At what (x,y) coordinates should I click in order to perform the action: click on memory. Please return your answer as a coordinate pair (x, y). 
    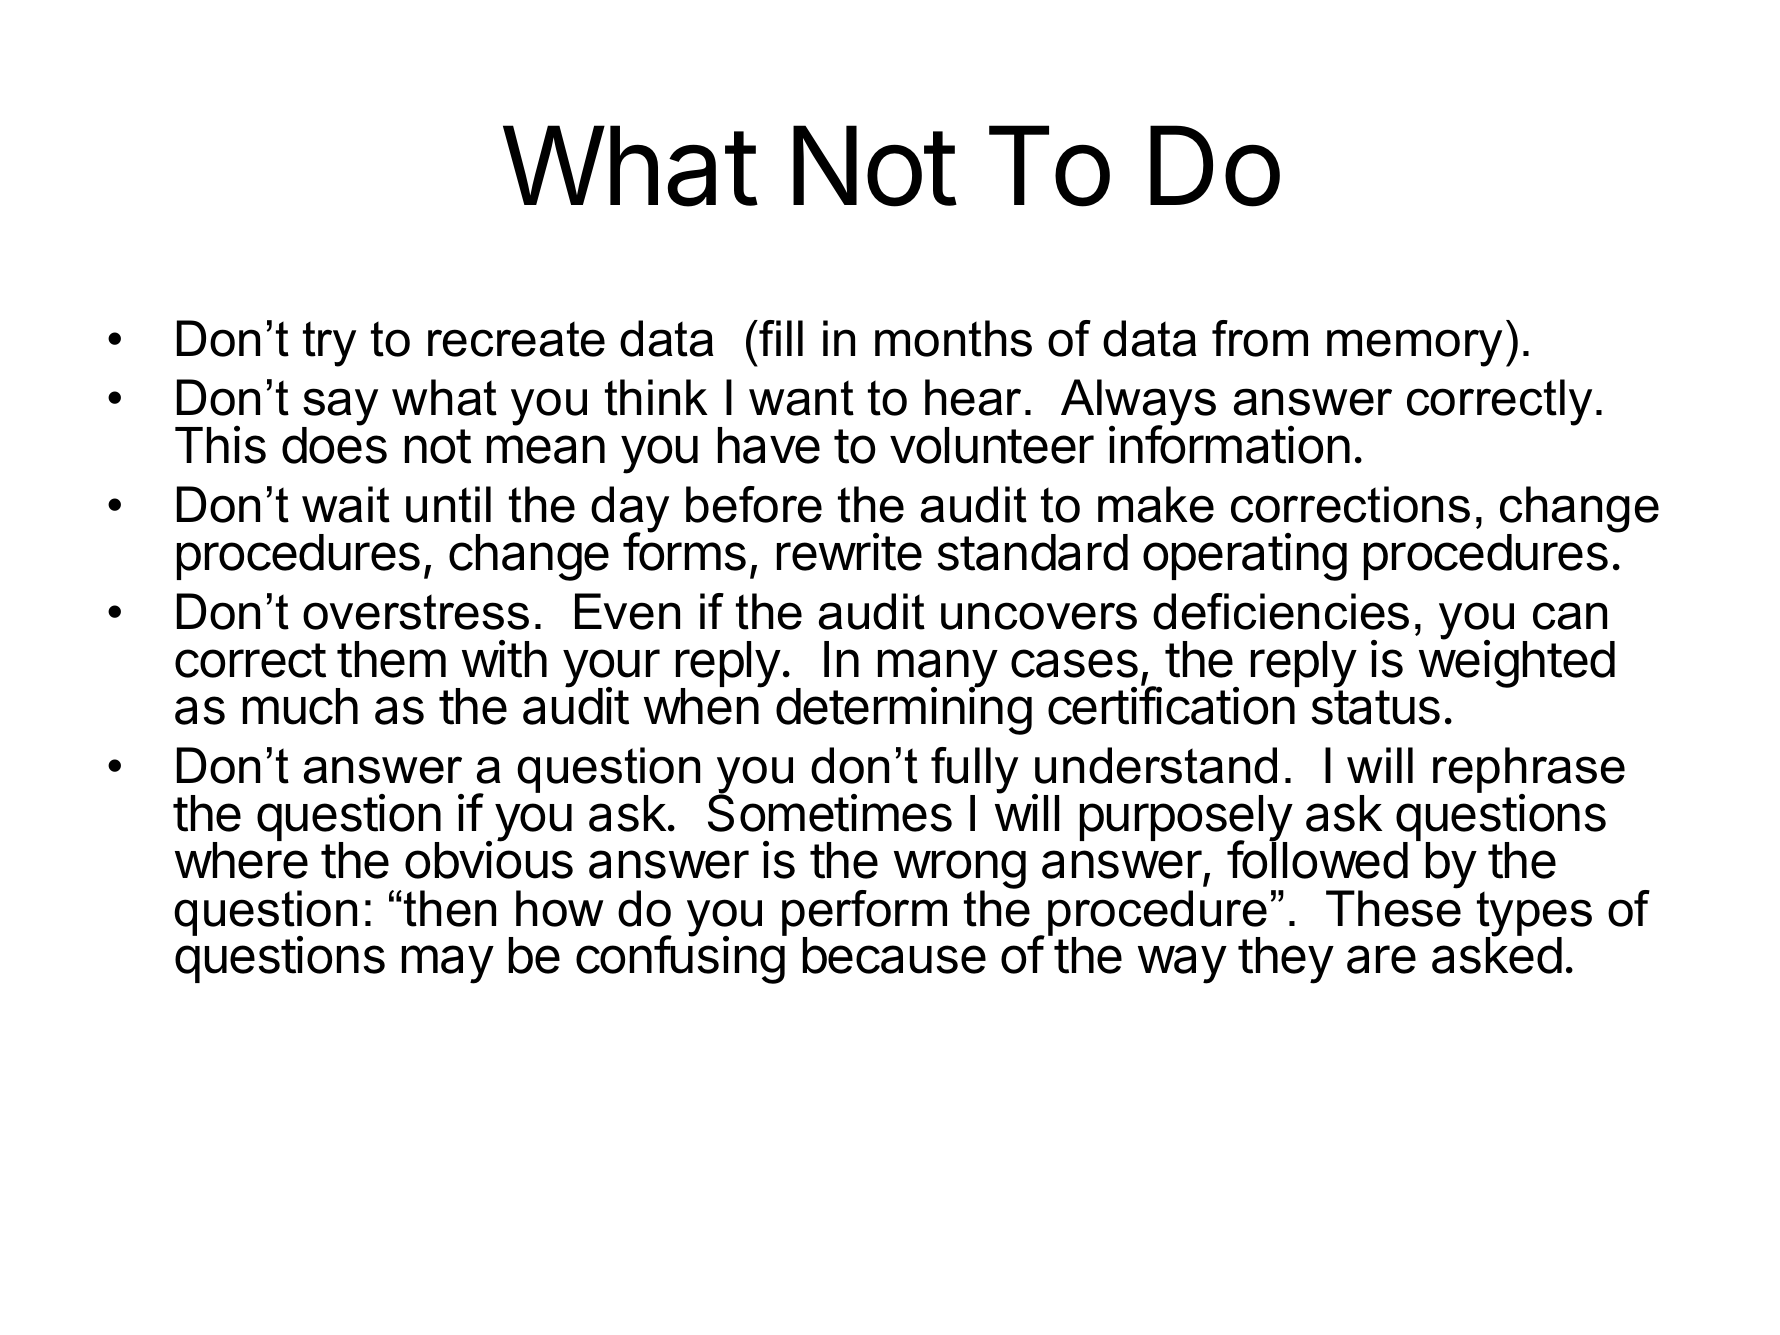
    Looking at the image, I should click on (1414, 348).
